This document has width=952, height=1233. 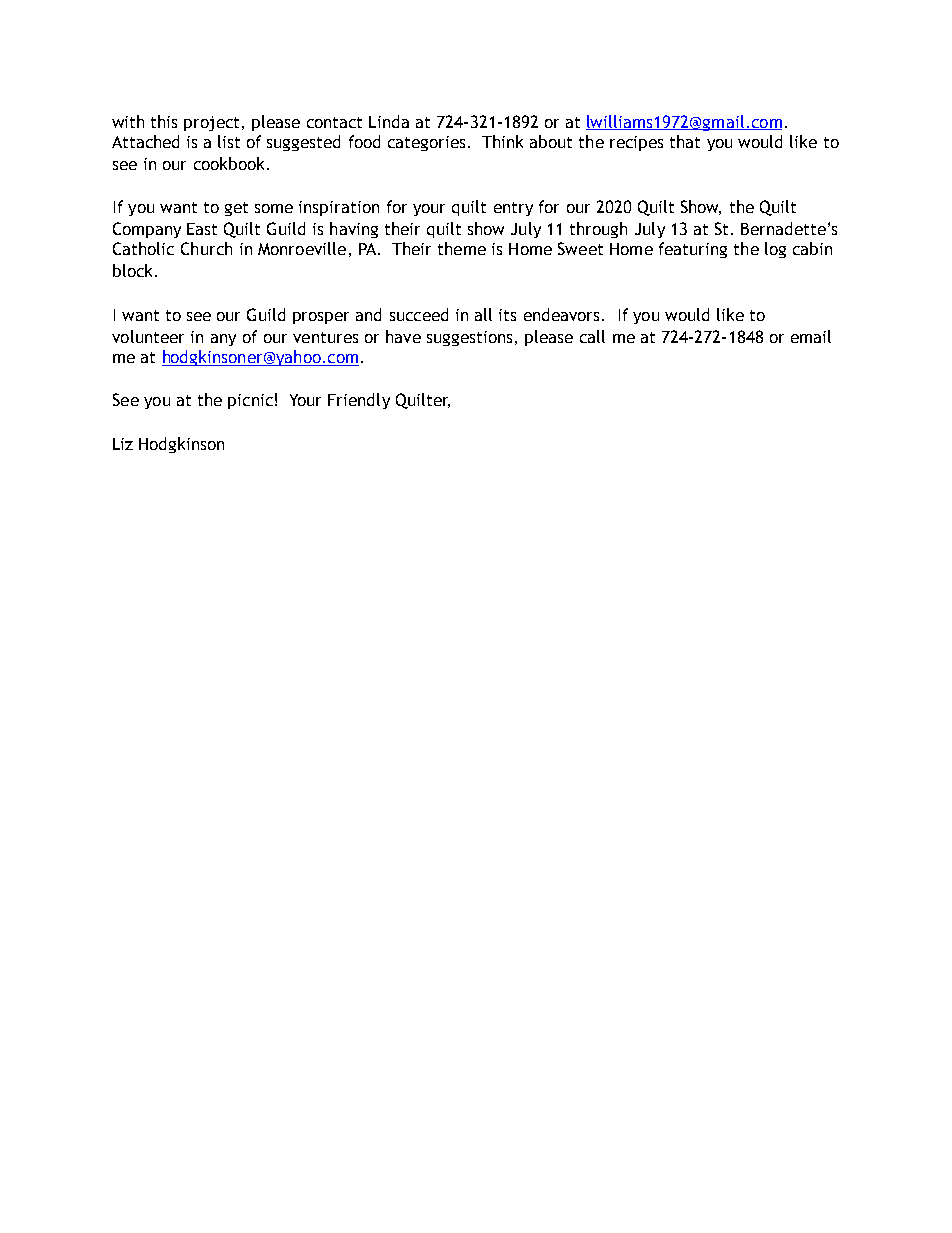 I want to click on Friendly, so click(x=359, y=401).
